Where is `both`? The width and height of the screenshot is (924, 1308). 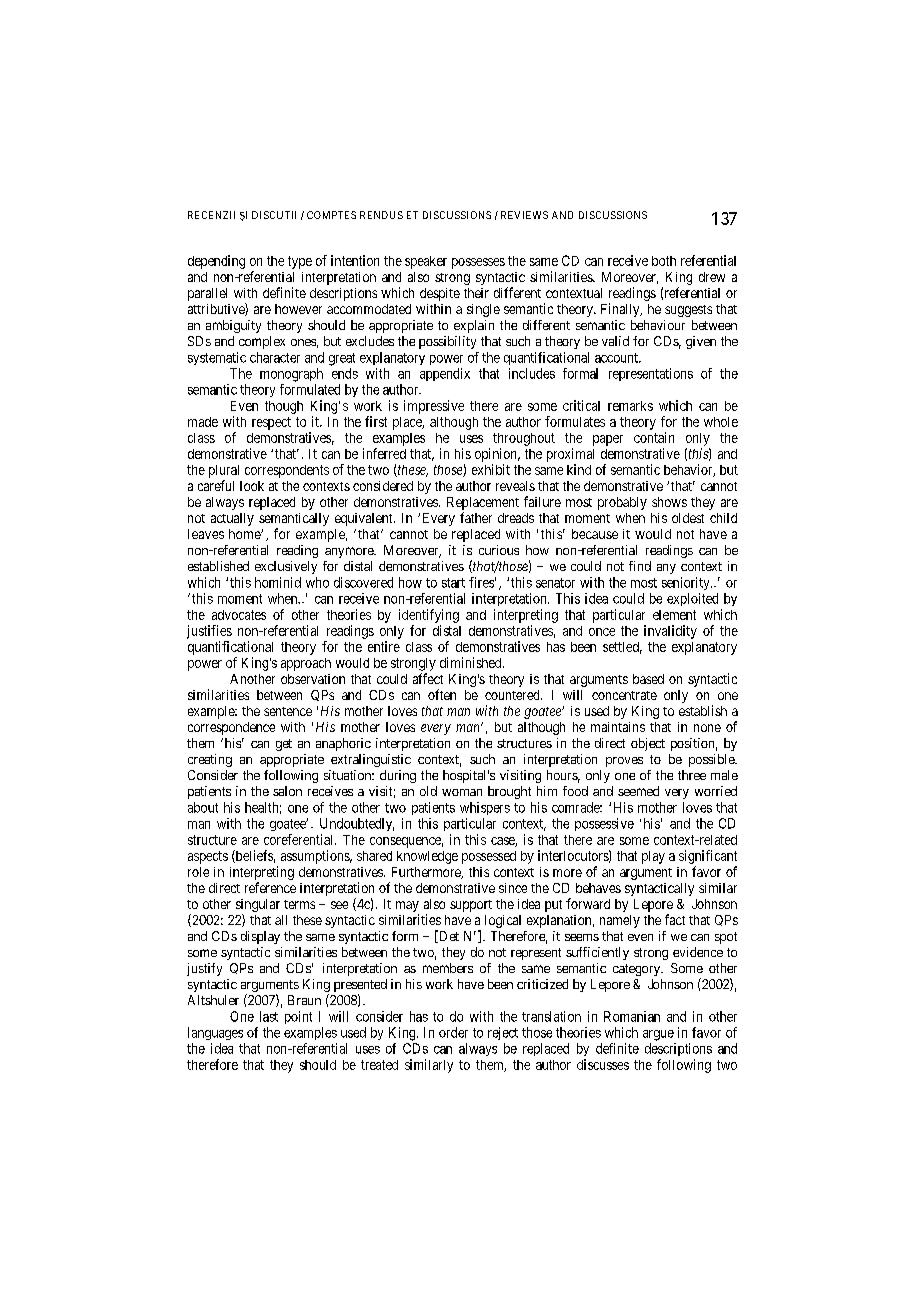
both is located at coordinates (664, 261).
